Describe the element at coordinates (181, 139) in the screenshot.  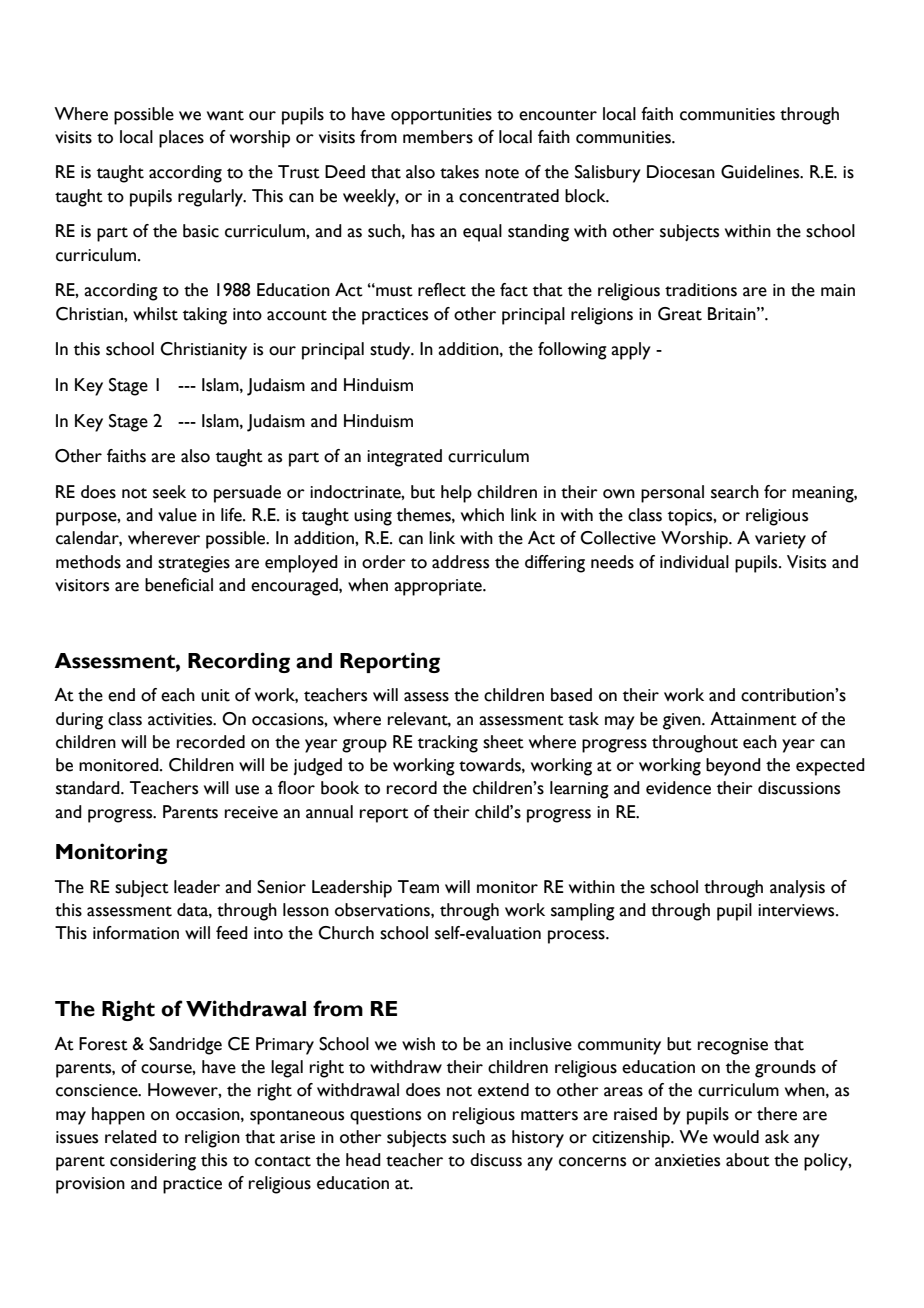
I see `places` at that location.
